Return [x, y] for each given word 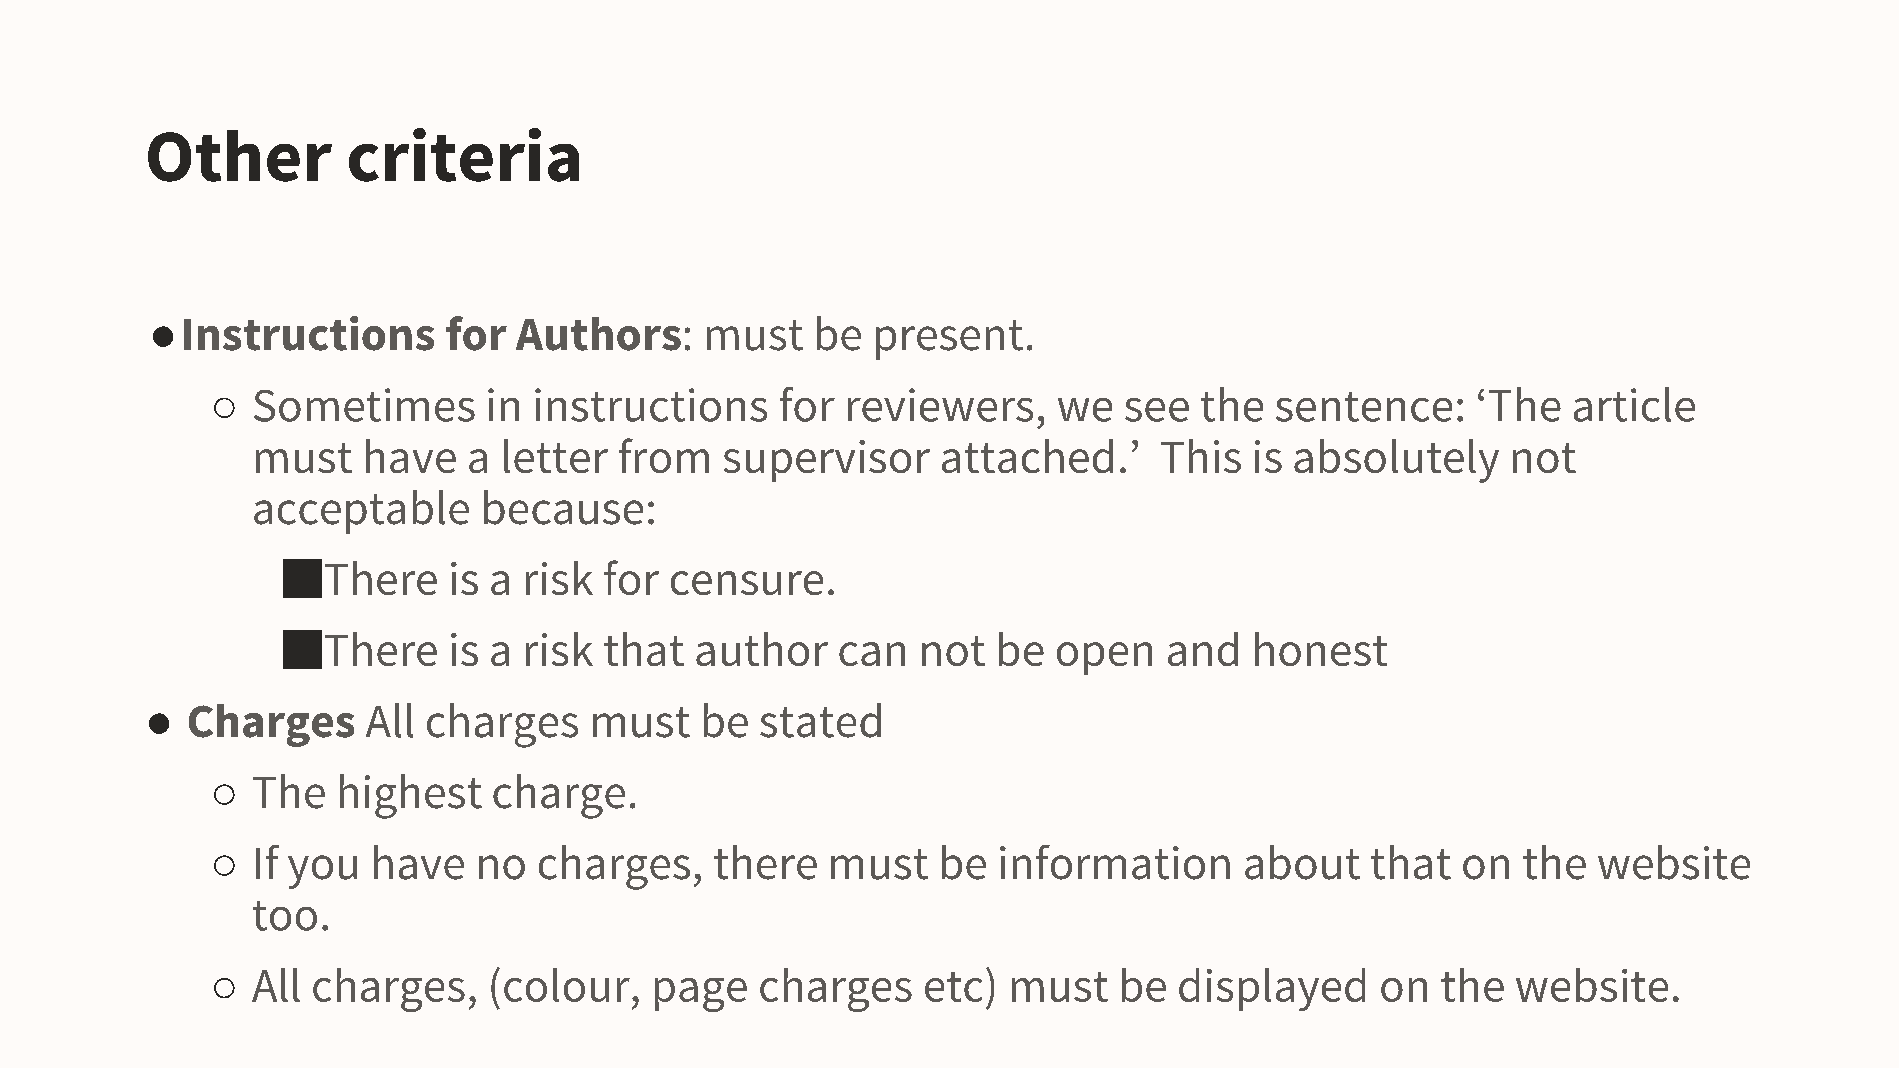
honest [1321, 649]
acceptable [361, 512]
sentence [1364, 407]
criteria [464, 155]
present [949, 340]
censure [747, 583]
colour [567, 985]
